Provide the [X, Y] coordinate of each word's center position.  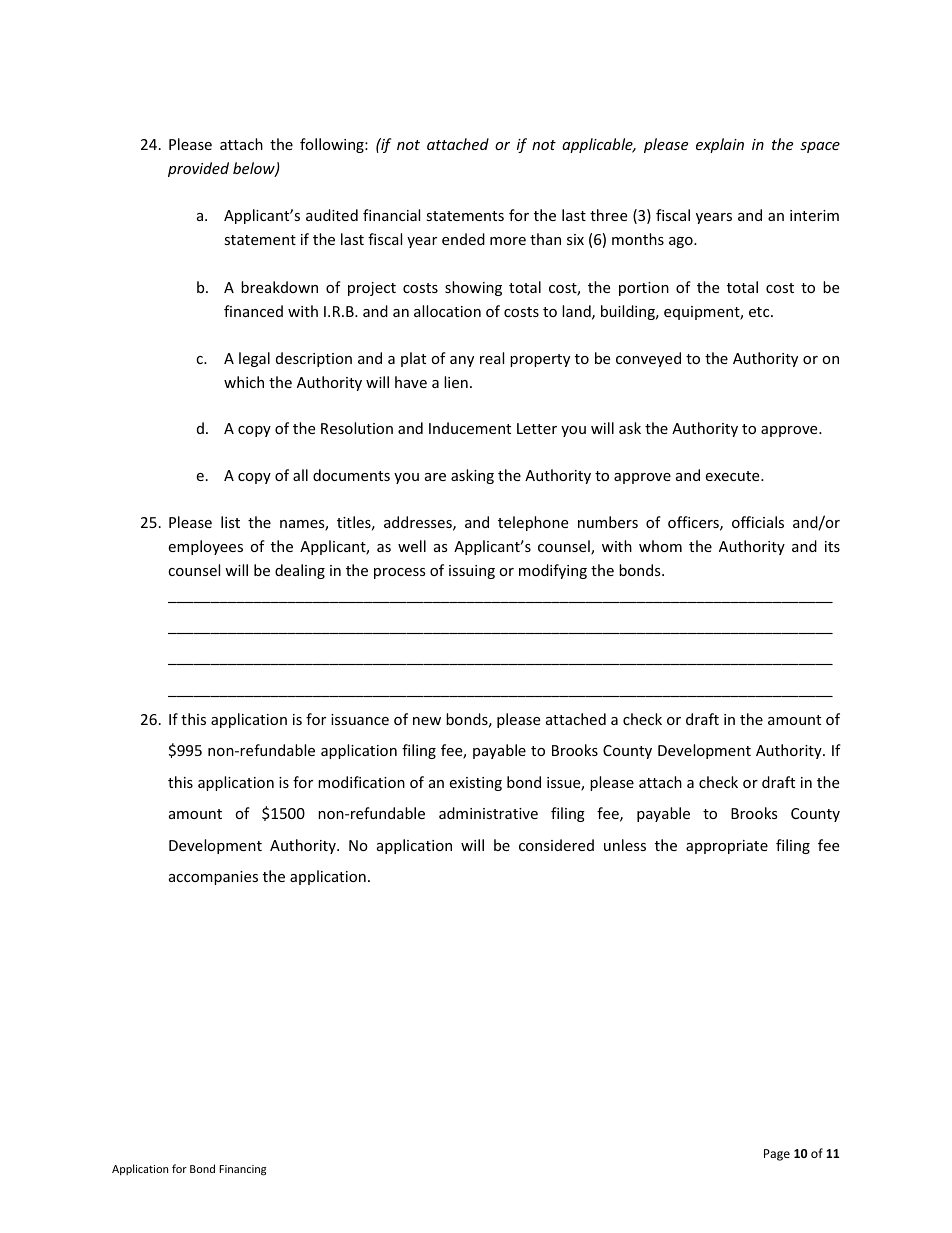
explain [720, 145]
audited [332, 215]
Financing [242, 1170]
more [508, 241]
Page [777, 1155]
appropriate [727, 847]
